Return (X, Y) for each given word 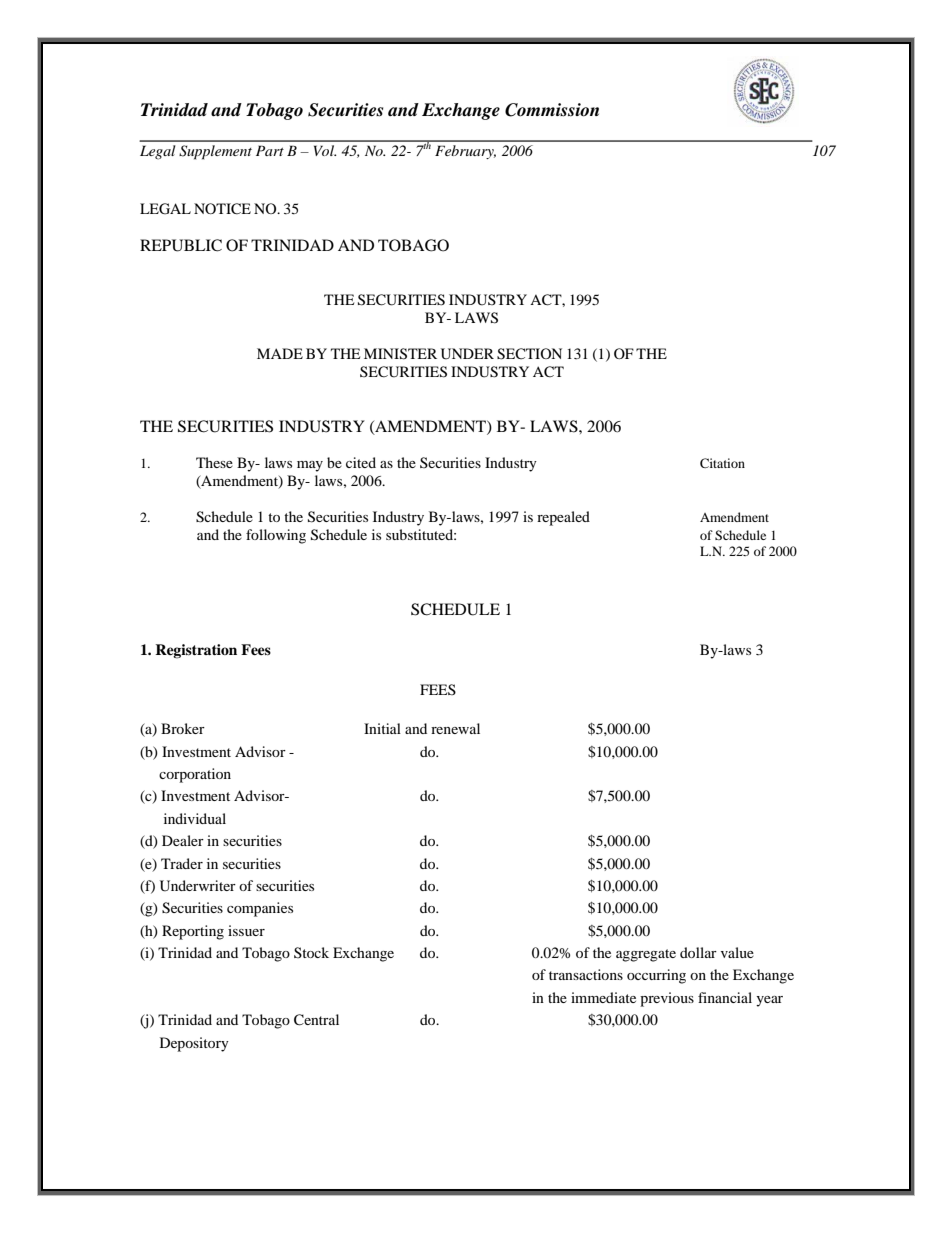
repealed (563, 518)
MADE (280, 353)
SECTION (529, 354)
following (276, 536)
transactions (586, 974)
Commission (552, 110)
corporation (195, 775)
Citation (722, 463)
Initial (382, 728)
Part (270, 150)
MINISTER (400, 354)
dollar (698, 952)
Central (316, 1020)
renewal (455, 728)
